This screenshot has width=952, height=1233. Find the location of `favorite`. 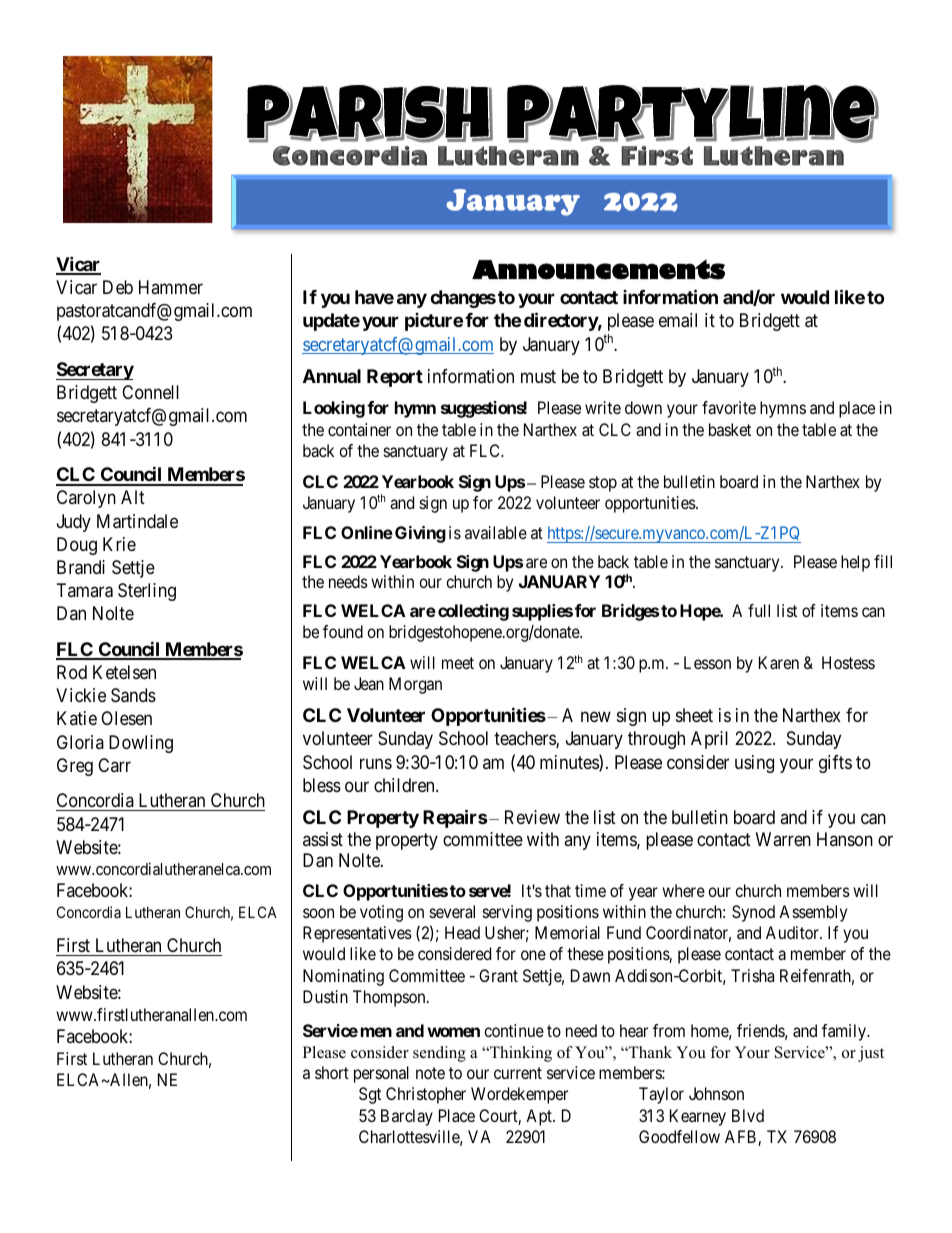

favorite is located at coordinates (729, 407).
